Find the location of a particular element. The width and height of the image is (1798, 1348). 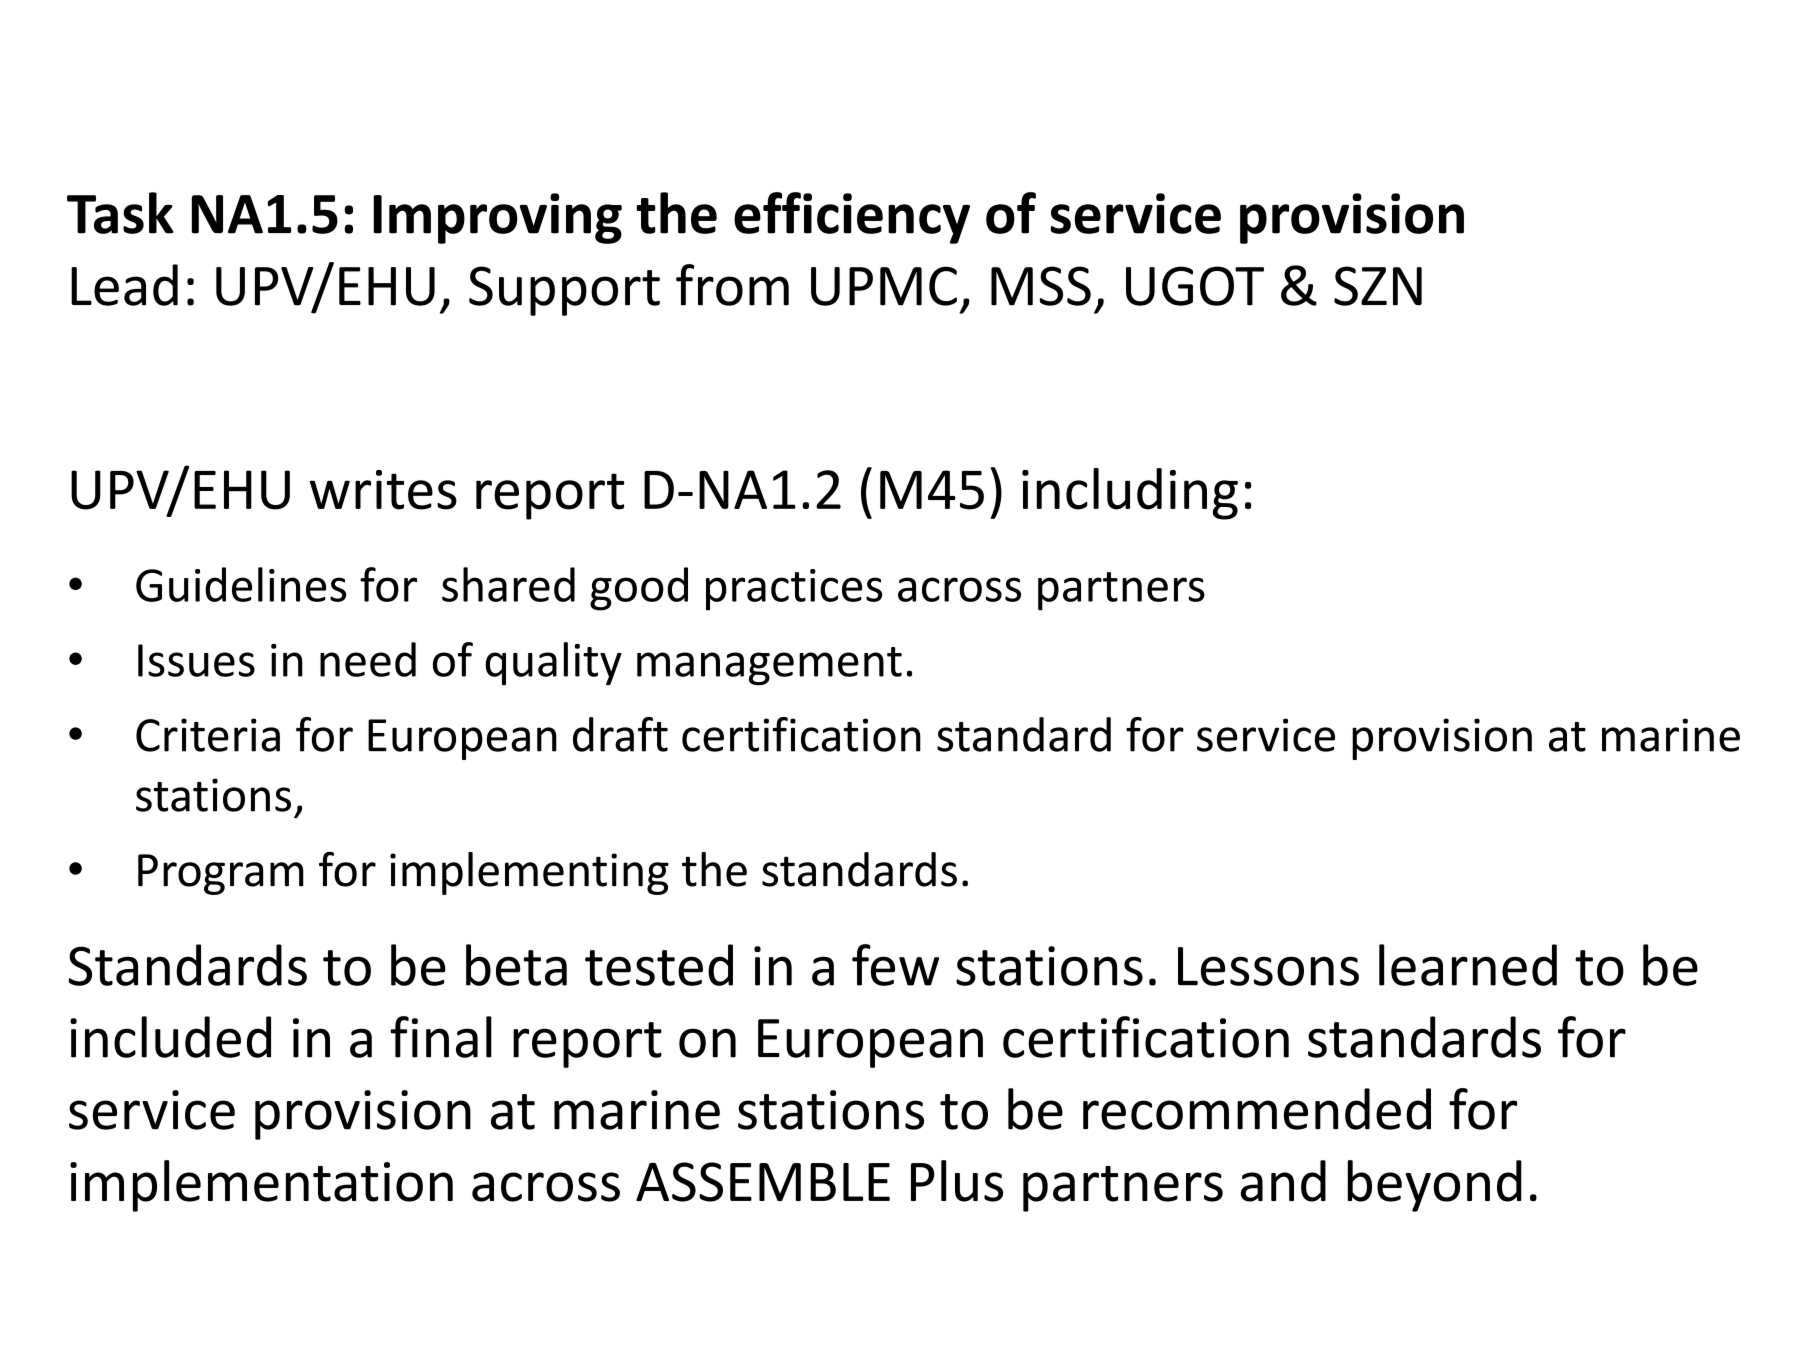

practices is located at coordinates (794, 590).
